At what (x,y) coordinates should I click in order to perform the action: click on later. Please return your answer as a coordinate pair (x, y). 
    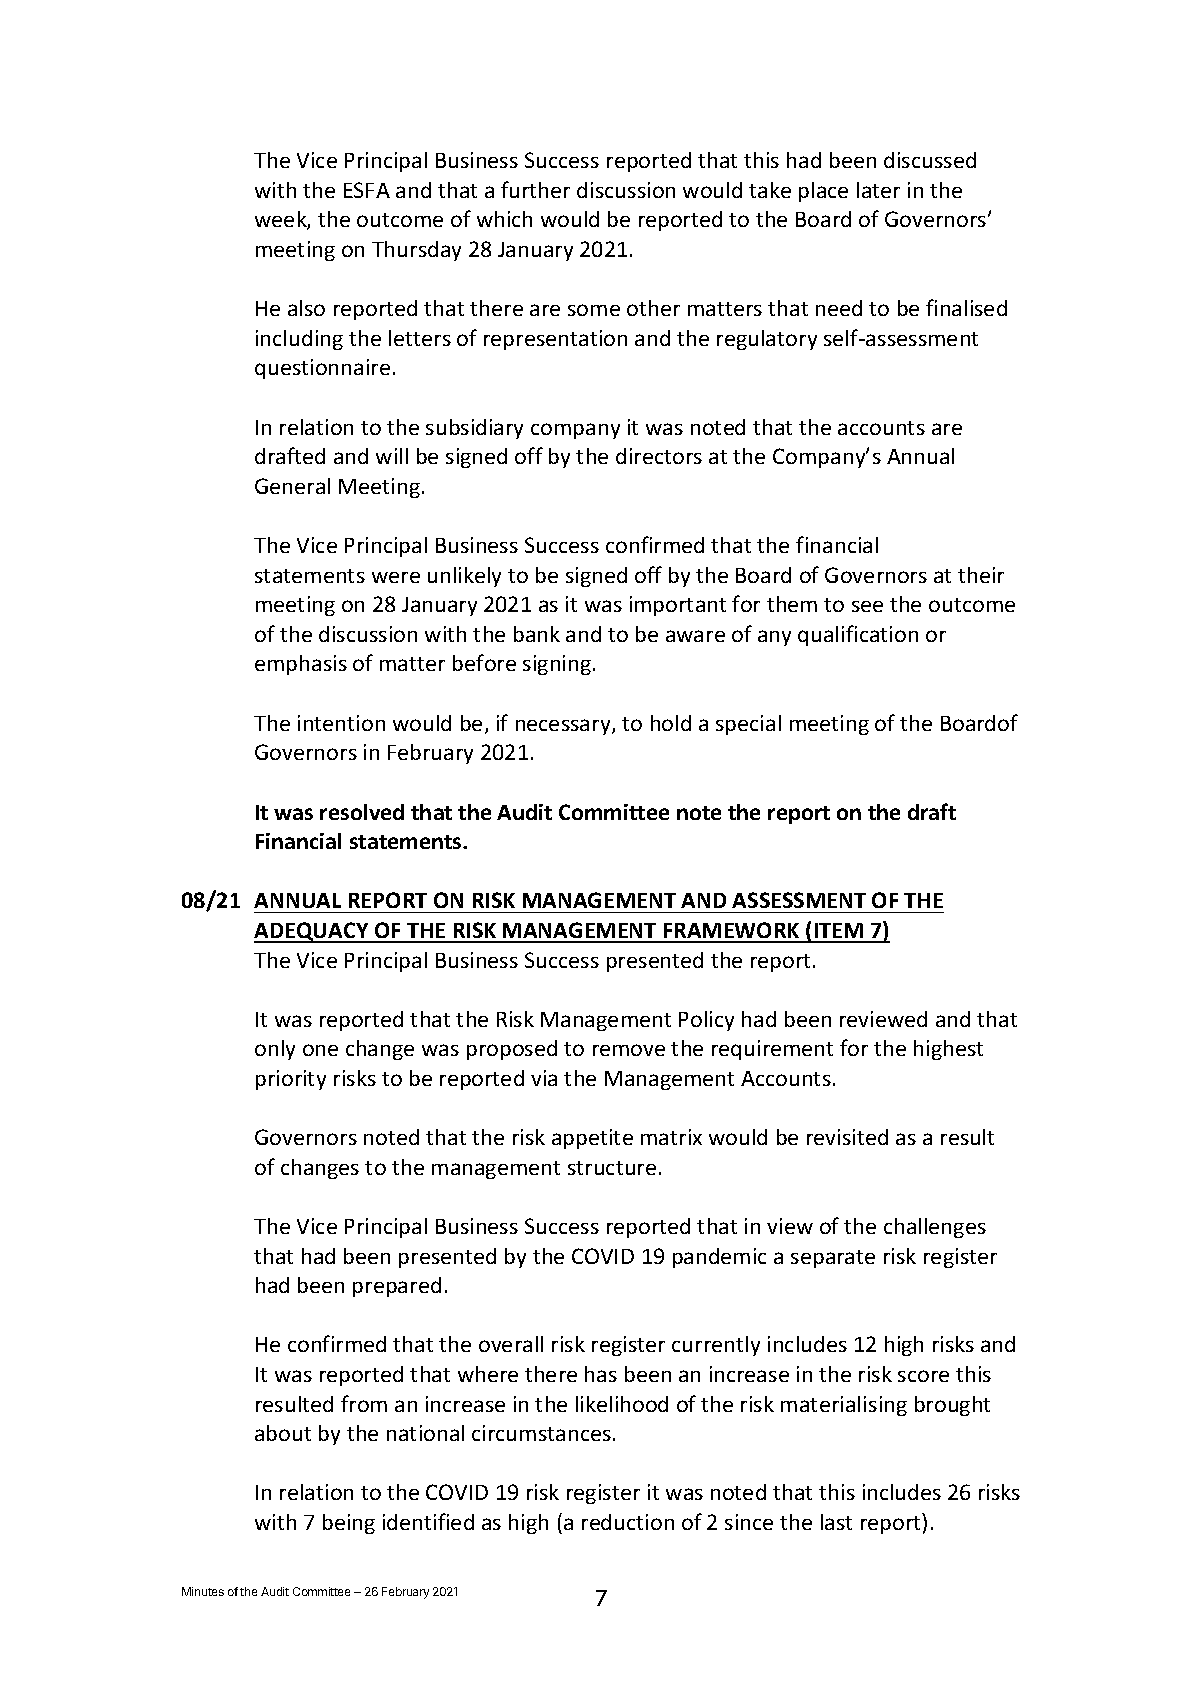
    Looking at the image, I should click on (878, 190).
